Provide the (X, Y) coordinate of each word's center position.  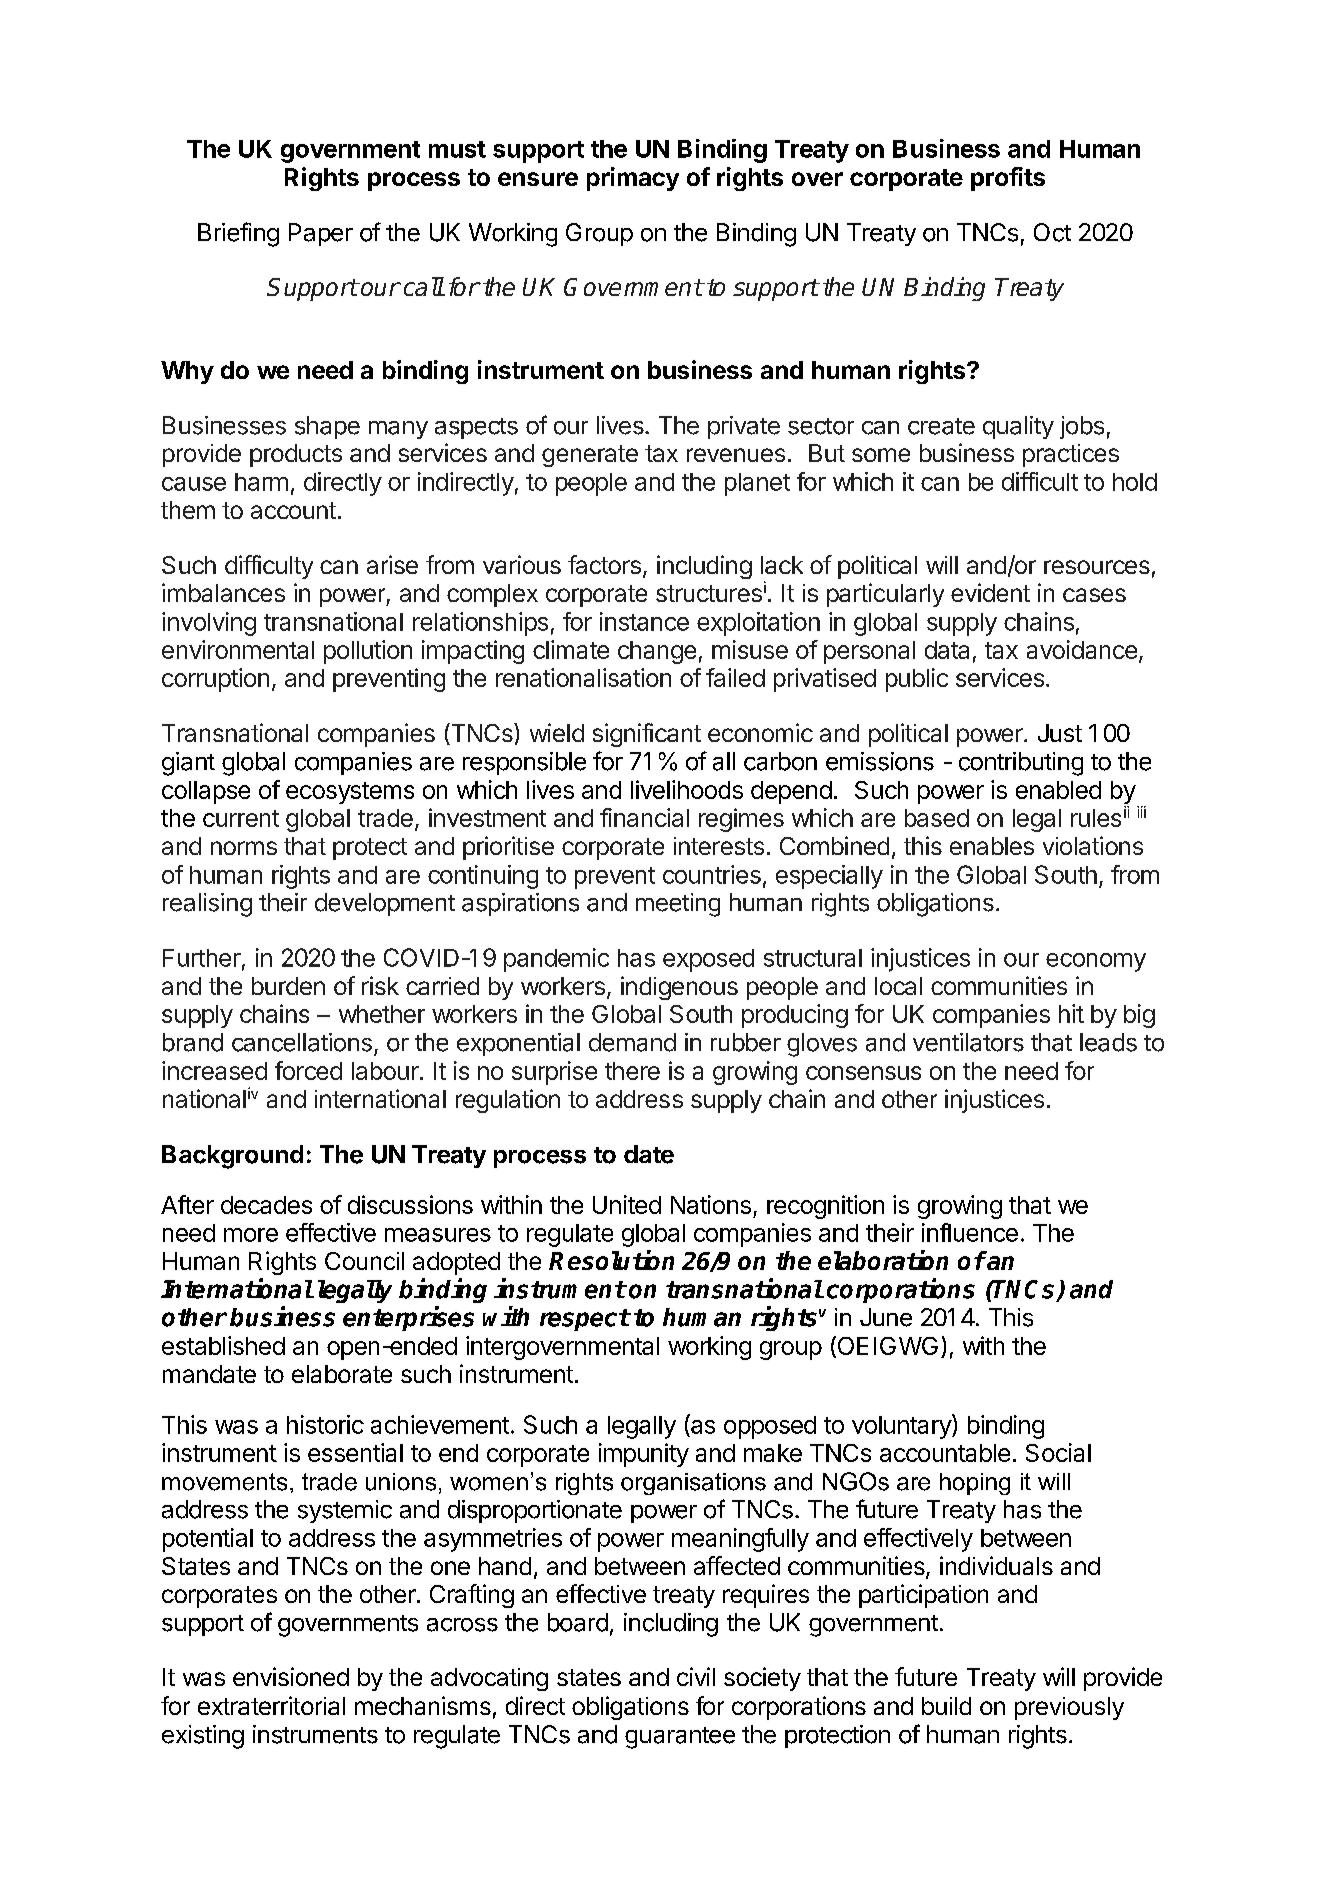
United (627, 1204)
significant (647, 735)
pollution (368, 652)
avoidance (1082, 649)
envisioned (291, 1676)
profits (1008, 179)
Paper (321, 234)
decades (266, 1205)
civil (696, 1676)
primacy (633, 179)
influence (970, 1232)
